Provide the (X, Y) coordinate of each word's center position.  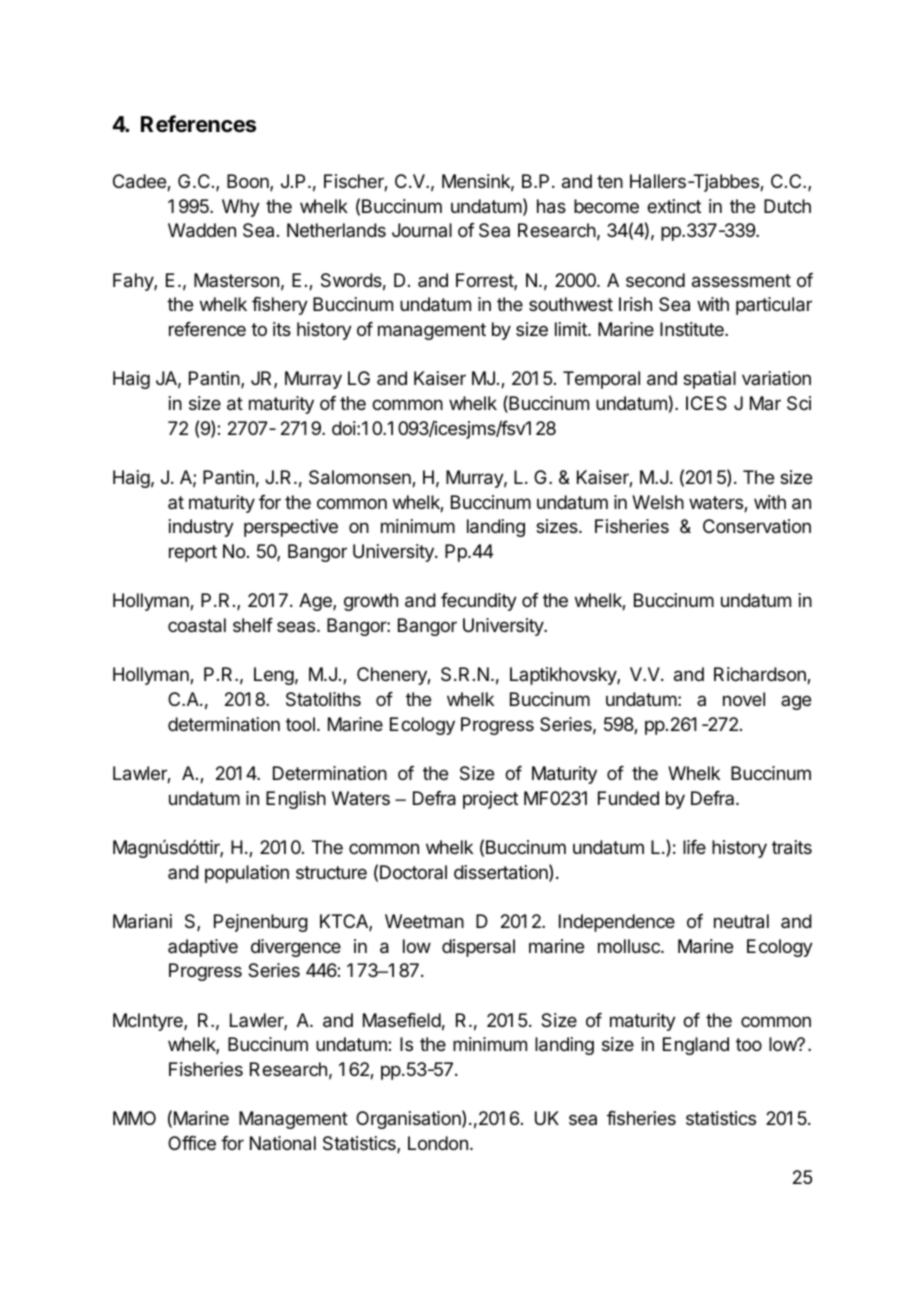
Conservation (757, 526)
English (296, 800)
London (438, 1143)
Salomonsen (361, 478)
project (490, 800)
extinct (674, 206)
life (694, 847)
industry (201, 528)
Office (192, 1143)
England (696, 1046)
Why (241, 208)
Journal (422, 230)
